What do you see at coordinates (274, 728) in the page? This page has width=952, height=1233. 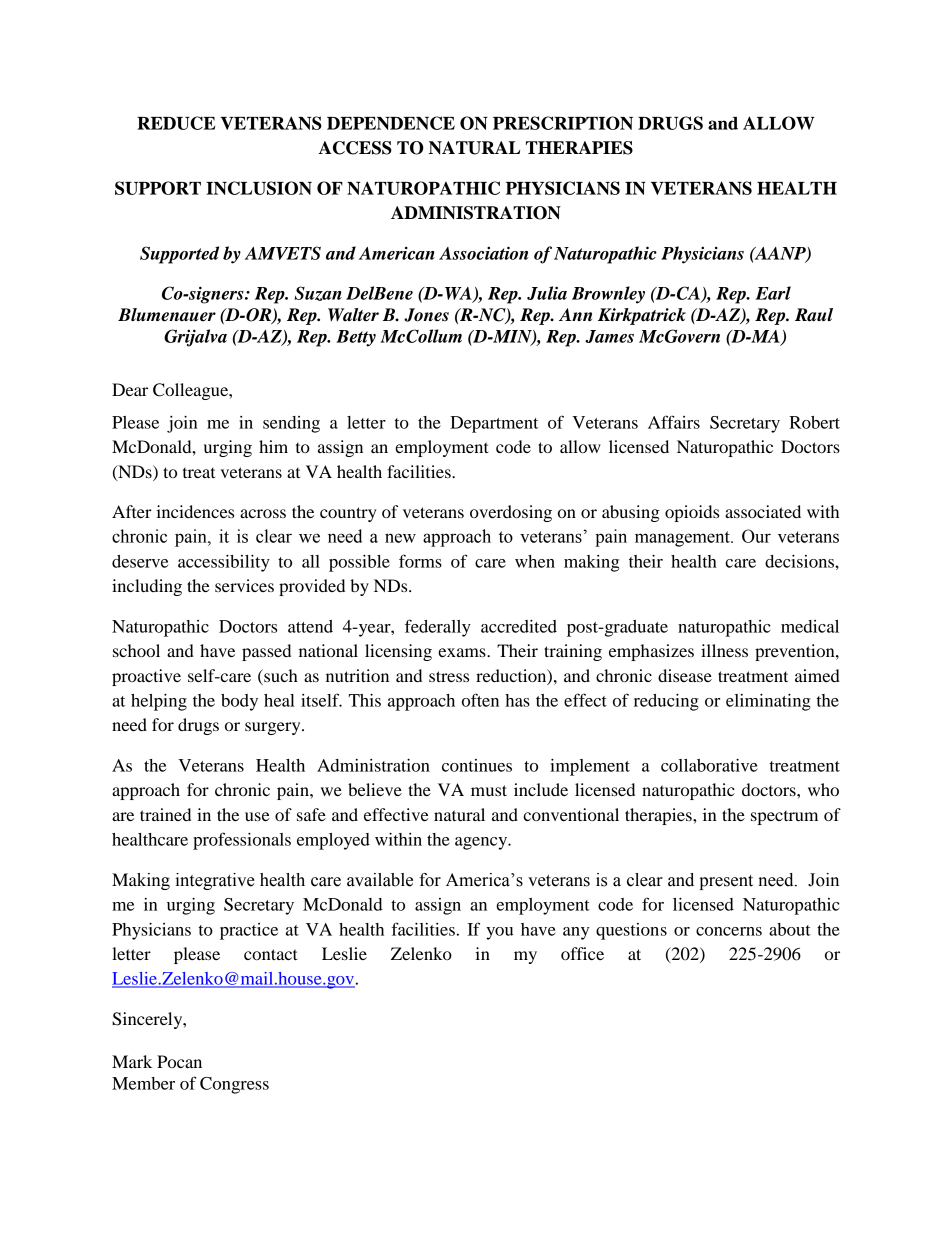 I see `surgery` at bounding box center [274, 728].
